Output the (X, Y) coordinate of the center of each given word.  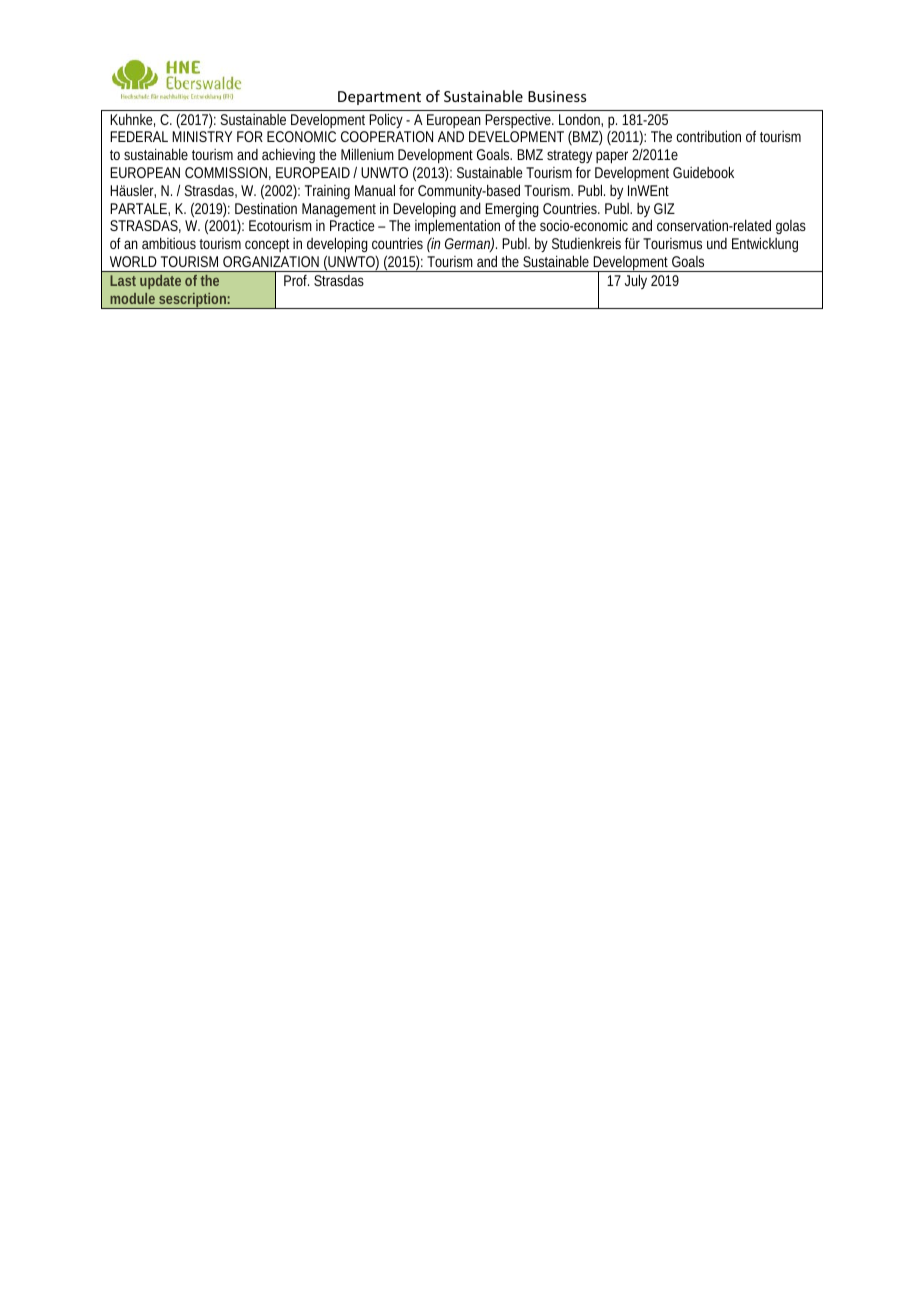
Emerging (512, 211)
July (636, 281)
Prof (296, 280)
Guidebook (703, 172)
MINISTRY (202, 136)
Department (379, 98)
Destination (266, 208)
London (581, 120)
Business (557, 96)
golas (791, 227)
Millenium (367, 154)
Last (123, 280)
